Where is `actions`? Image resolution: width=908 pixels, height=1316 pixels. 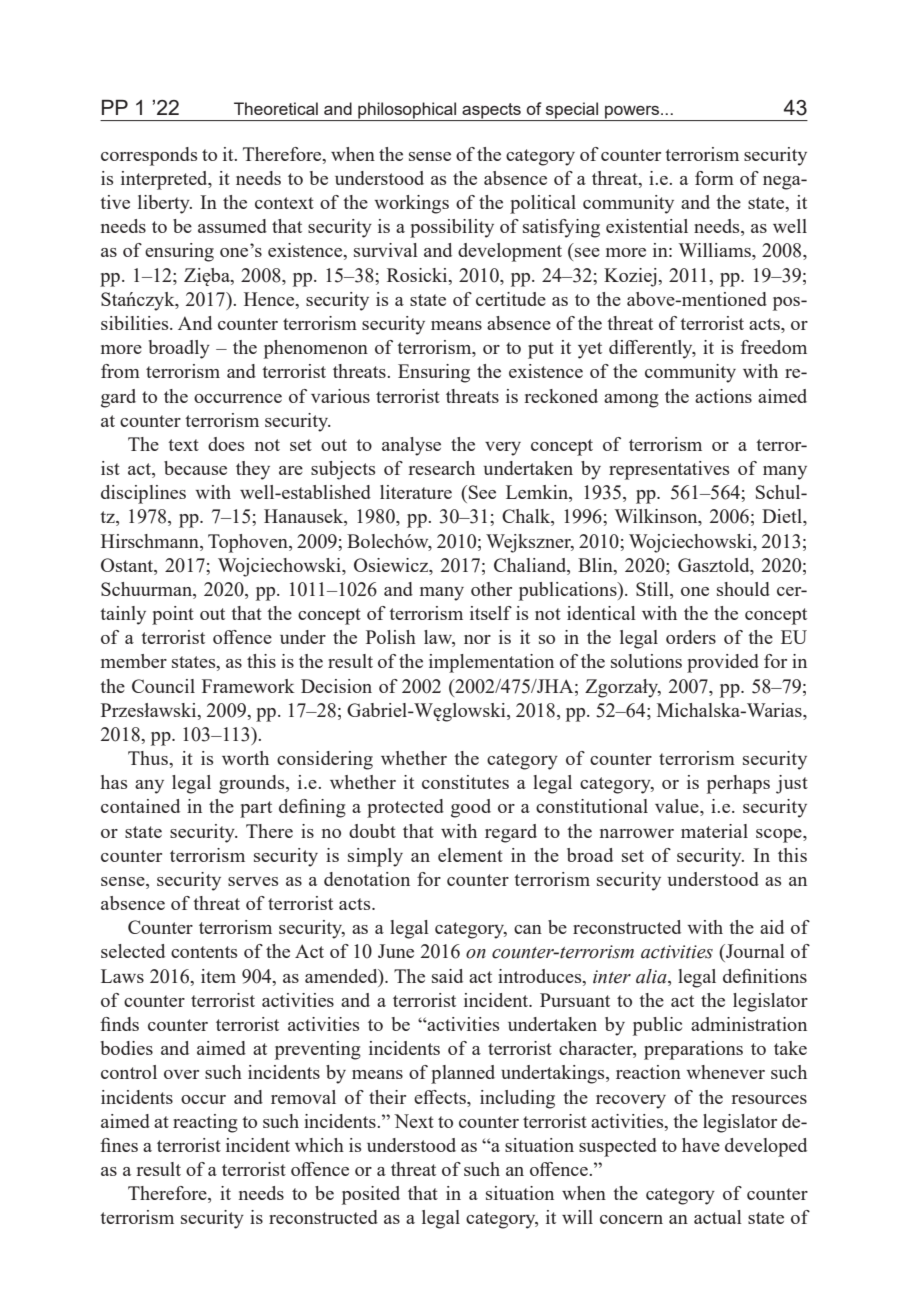 actions is located at coordinates (723, 396).
